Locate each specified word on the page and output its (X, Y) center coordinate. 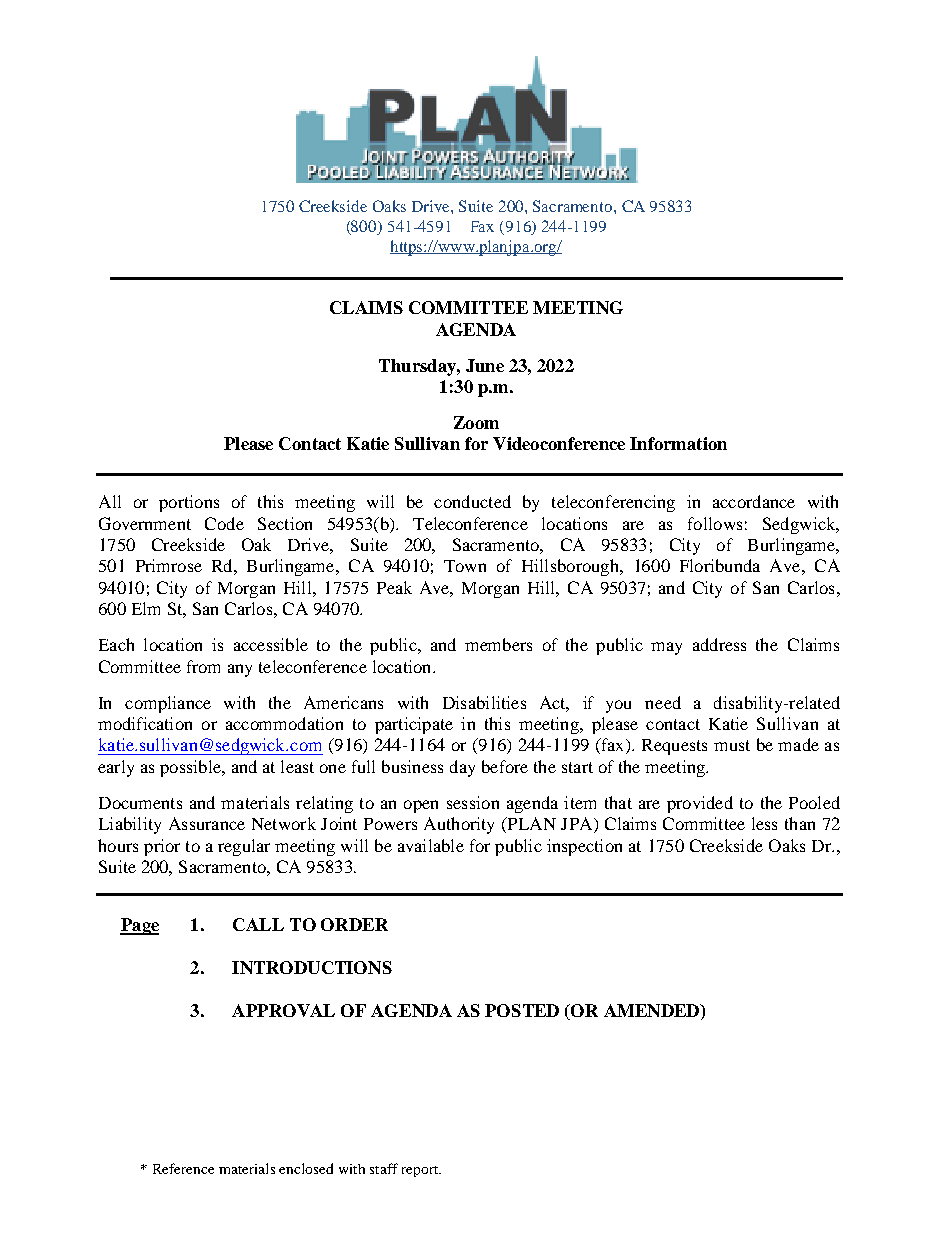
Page (139, 926)
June (485, 365)
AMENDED (653, 1012)
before (505, 766)
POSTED (522, 1010)
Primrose (169, 565)
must (732, 745)
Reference (183, 1168)
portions (189, 503)
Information (678, 443)
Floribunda (720, 565)
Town (465, 566)
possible (191, 768)
